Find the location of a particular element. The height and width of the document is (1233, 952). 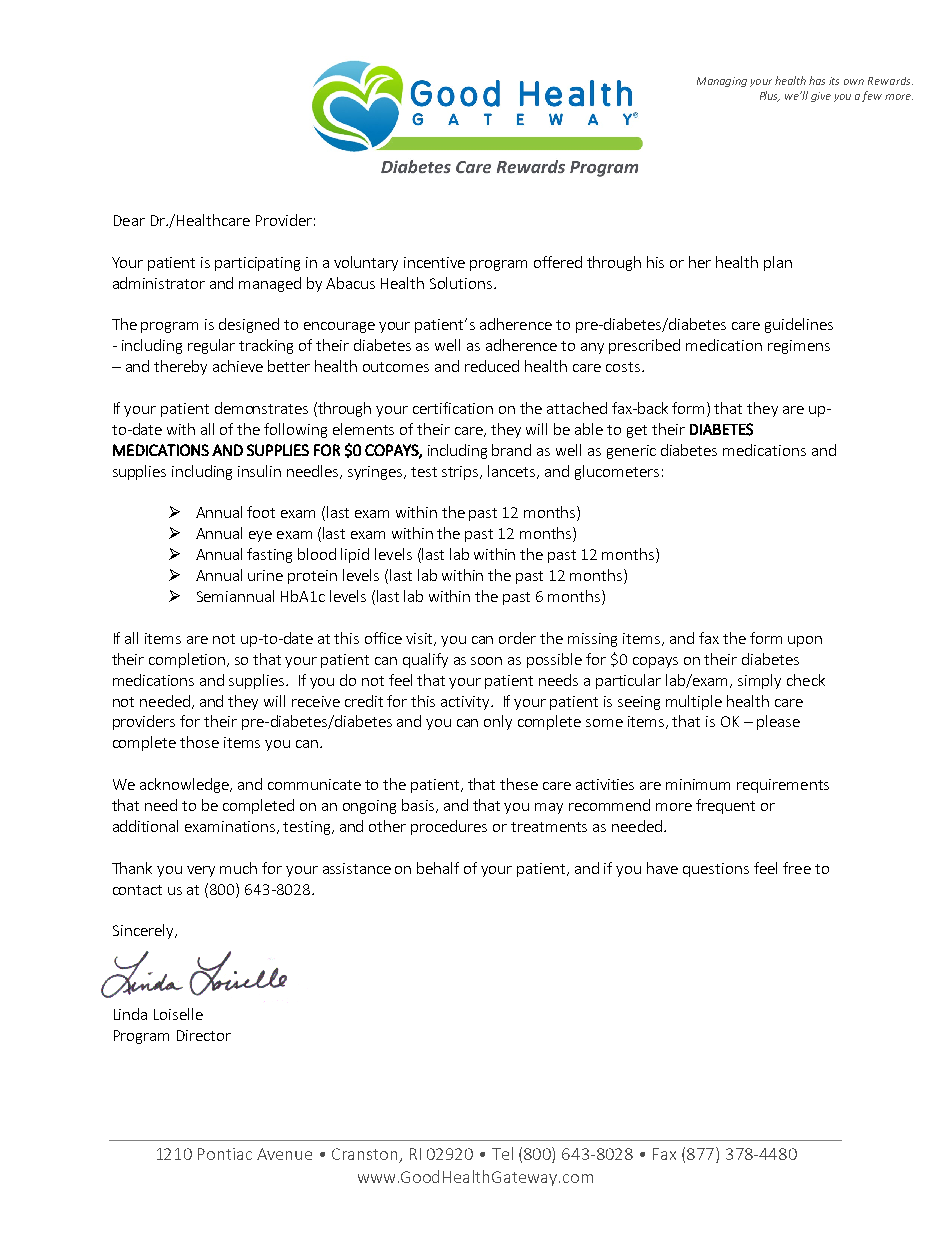

regimens is located at coordinates (799, 347).
